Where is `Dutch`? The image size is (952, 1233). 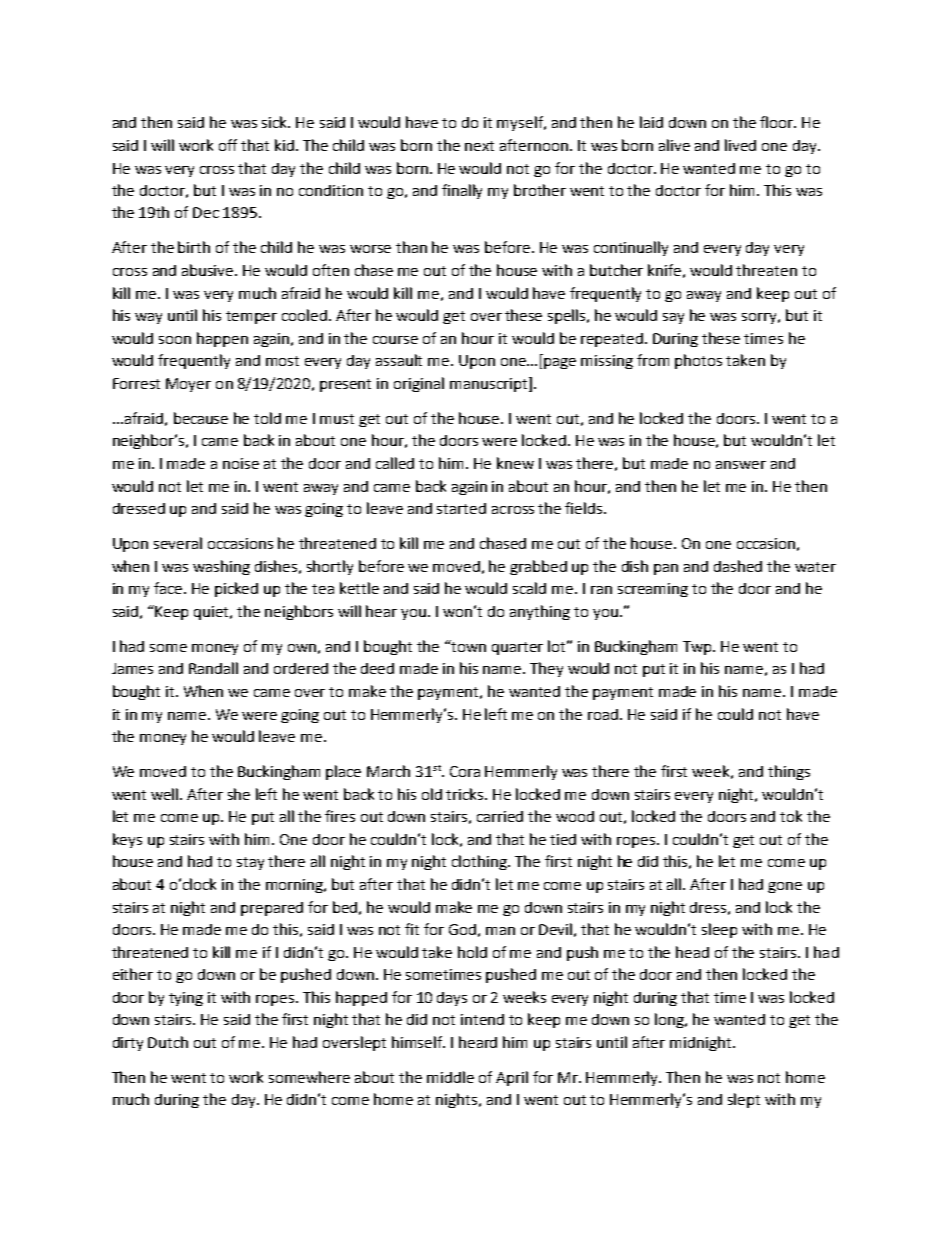 Dutch is located at coordinates (168, 1042).
